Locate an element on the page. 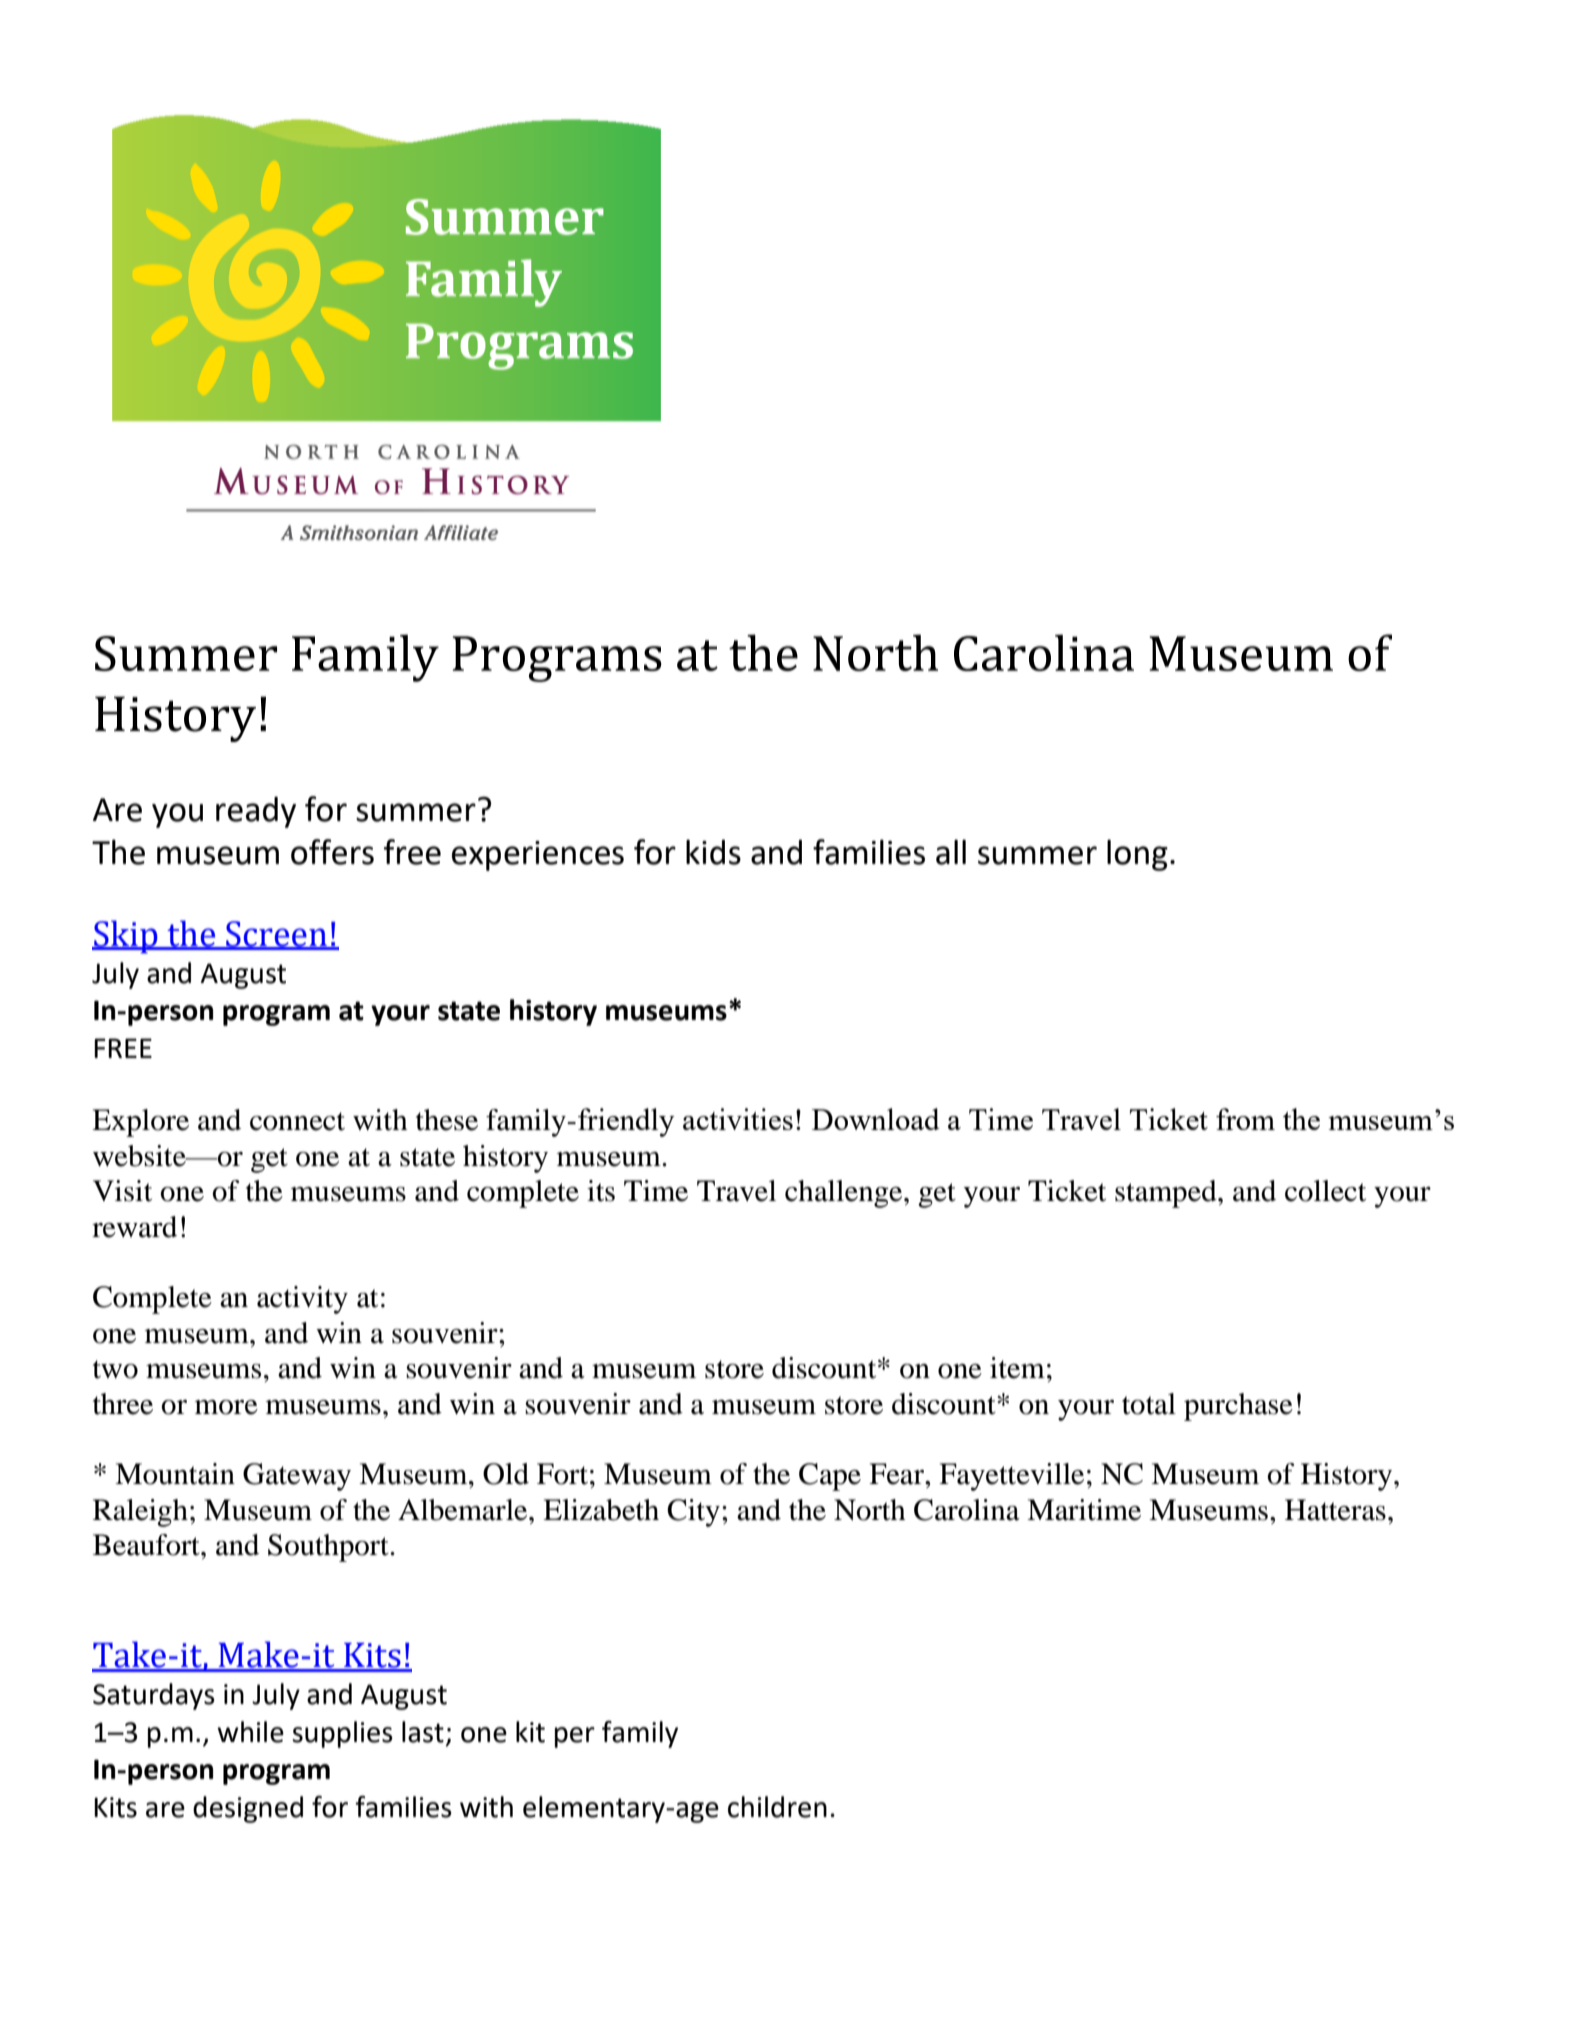 The image size is (1570, 2032). activity is located at coordinates (302, 1300).
